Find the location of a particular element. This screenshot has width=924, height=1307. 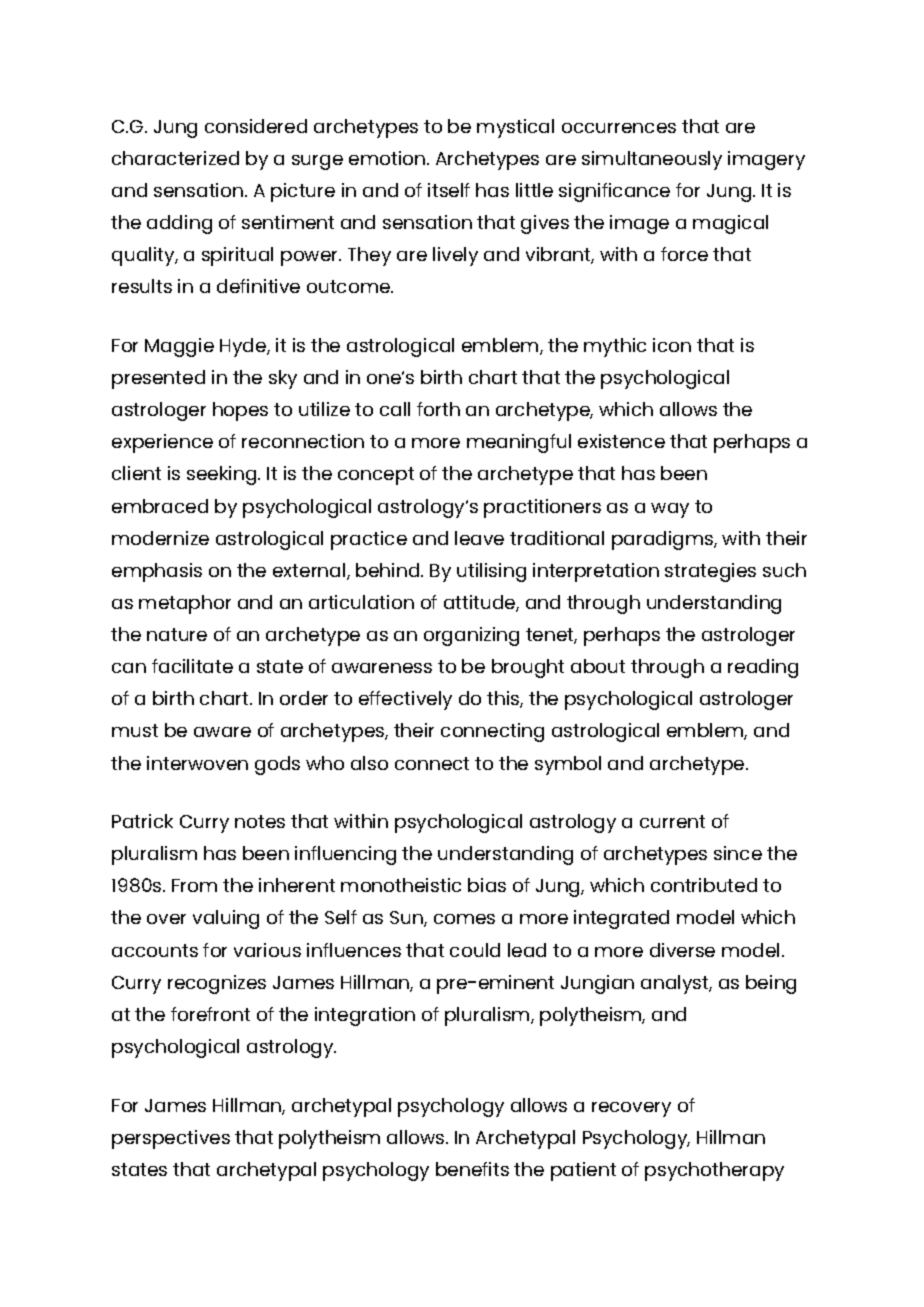

simultaneously is located at coordinates (652, 160).
